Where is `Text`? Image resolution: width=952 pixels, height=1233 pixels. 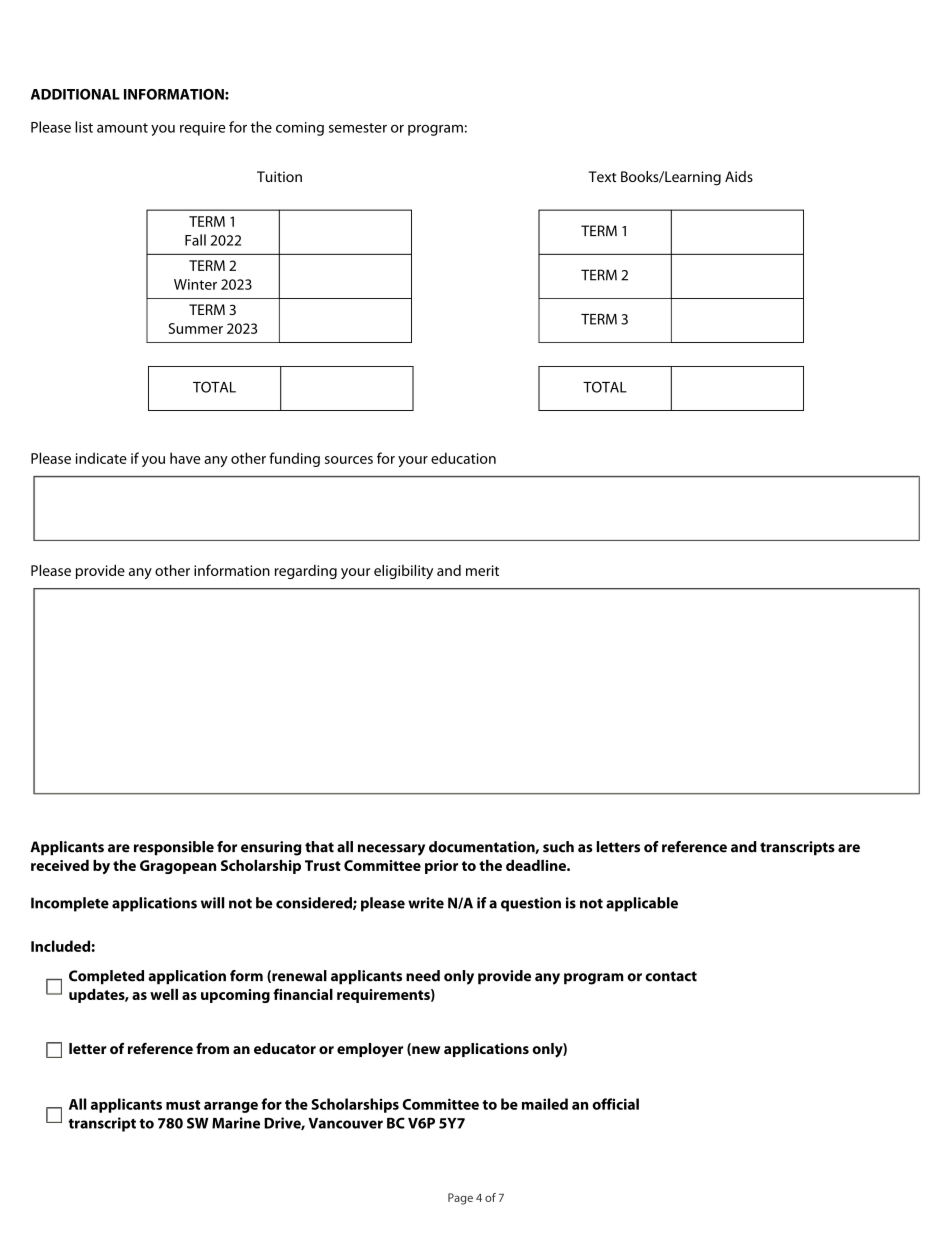
Text is located at coordinates (602, 176).
